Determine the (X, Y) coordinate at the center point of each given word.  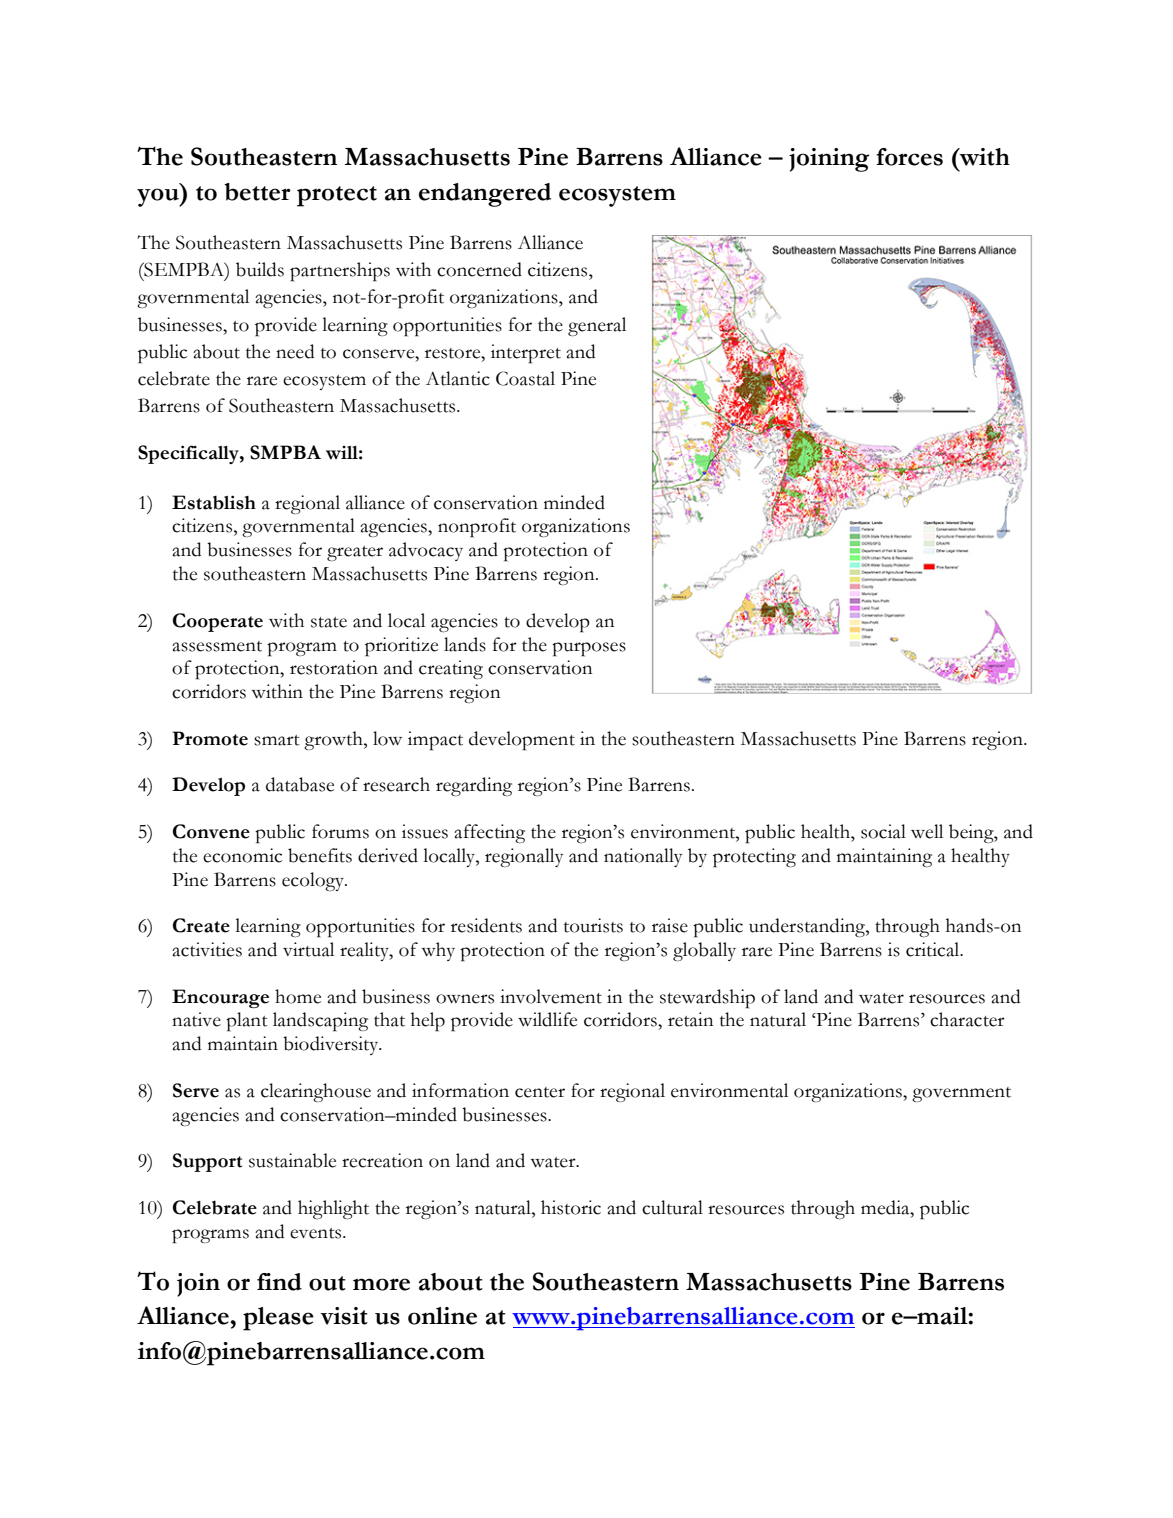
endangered (485, 195)
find (279, 1282)
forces (909, 157)
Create (201, 925)
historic (571, 1207)
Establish (214, 502)
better (257, 192)
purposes (589, 649)
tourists (593, 925)
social (883, 831)
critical (934, 949)
